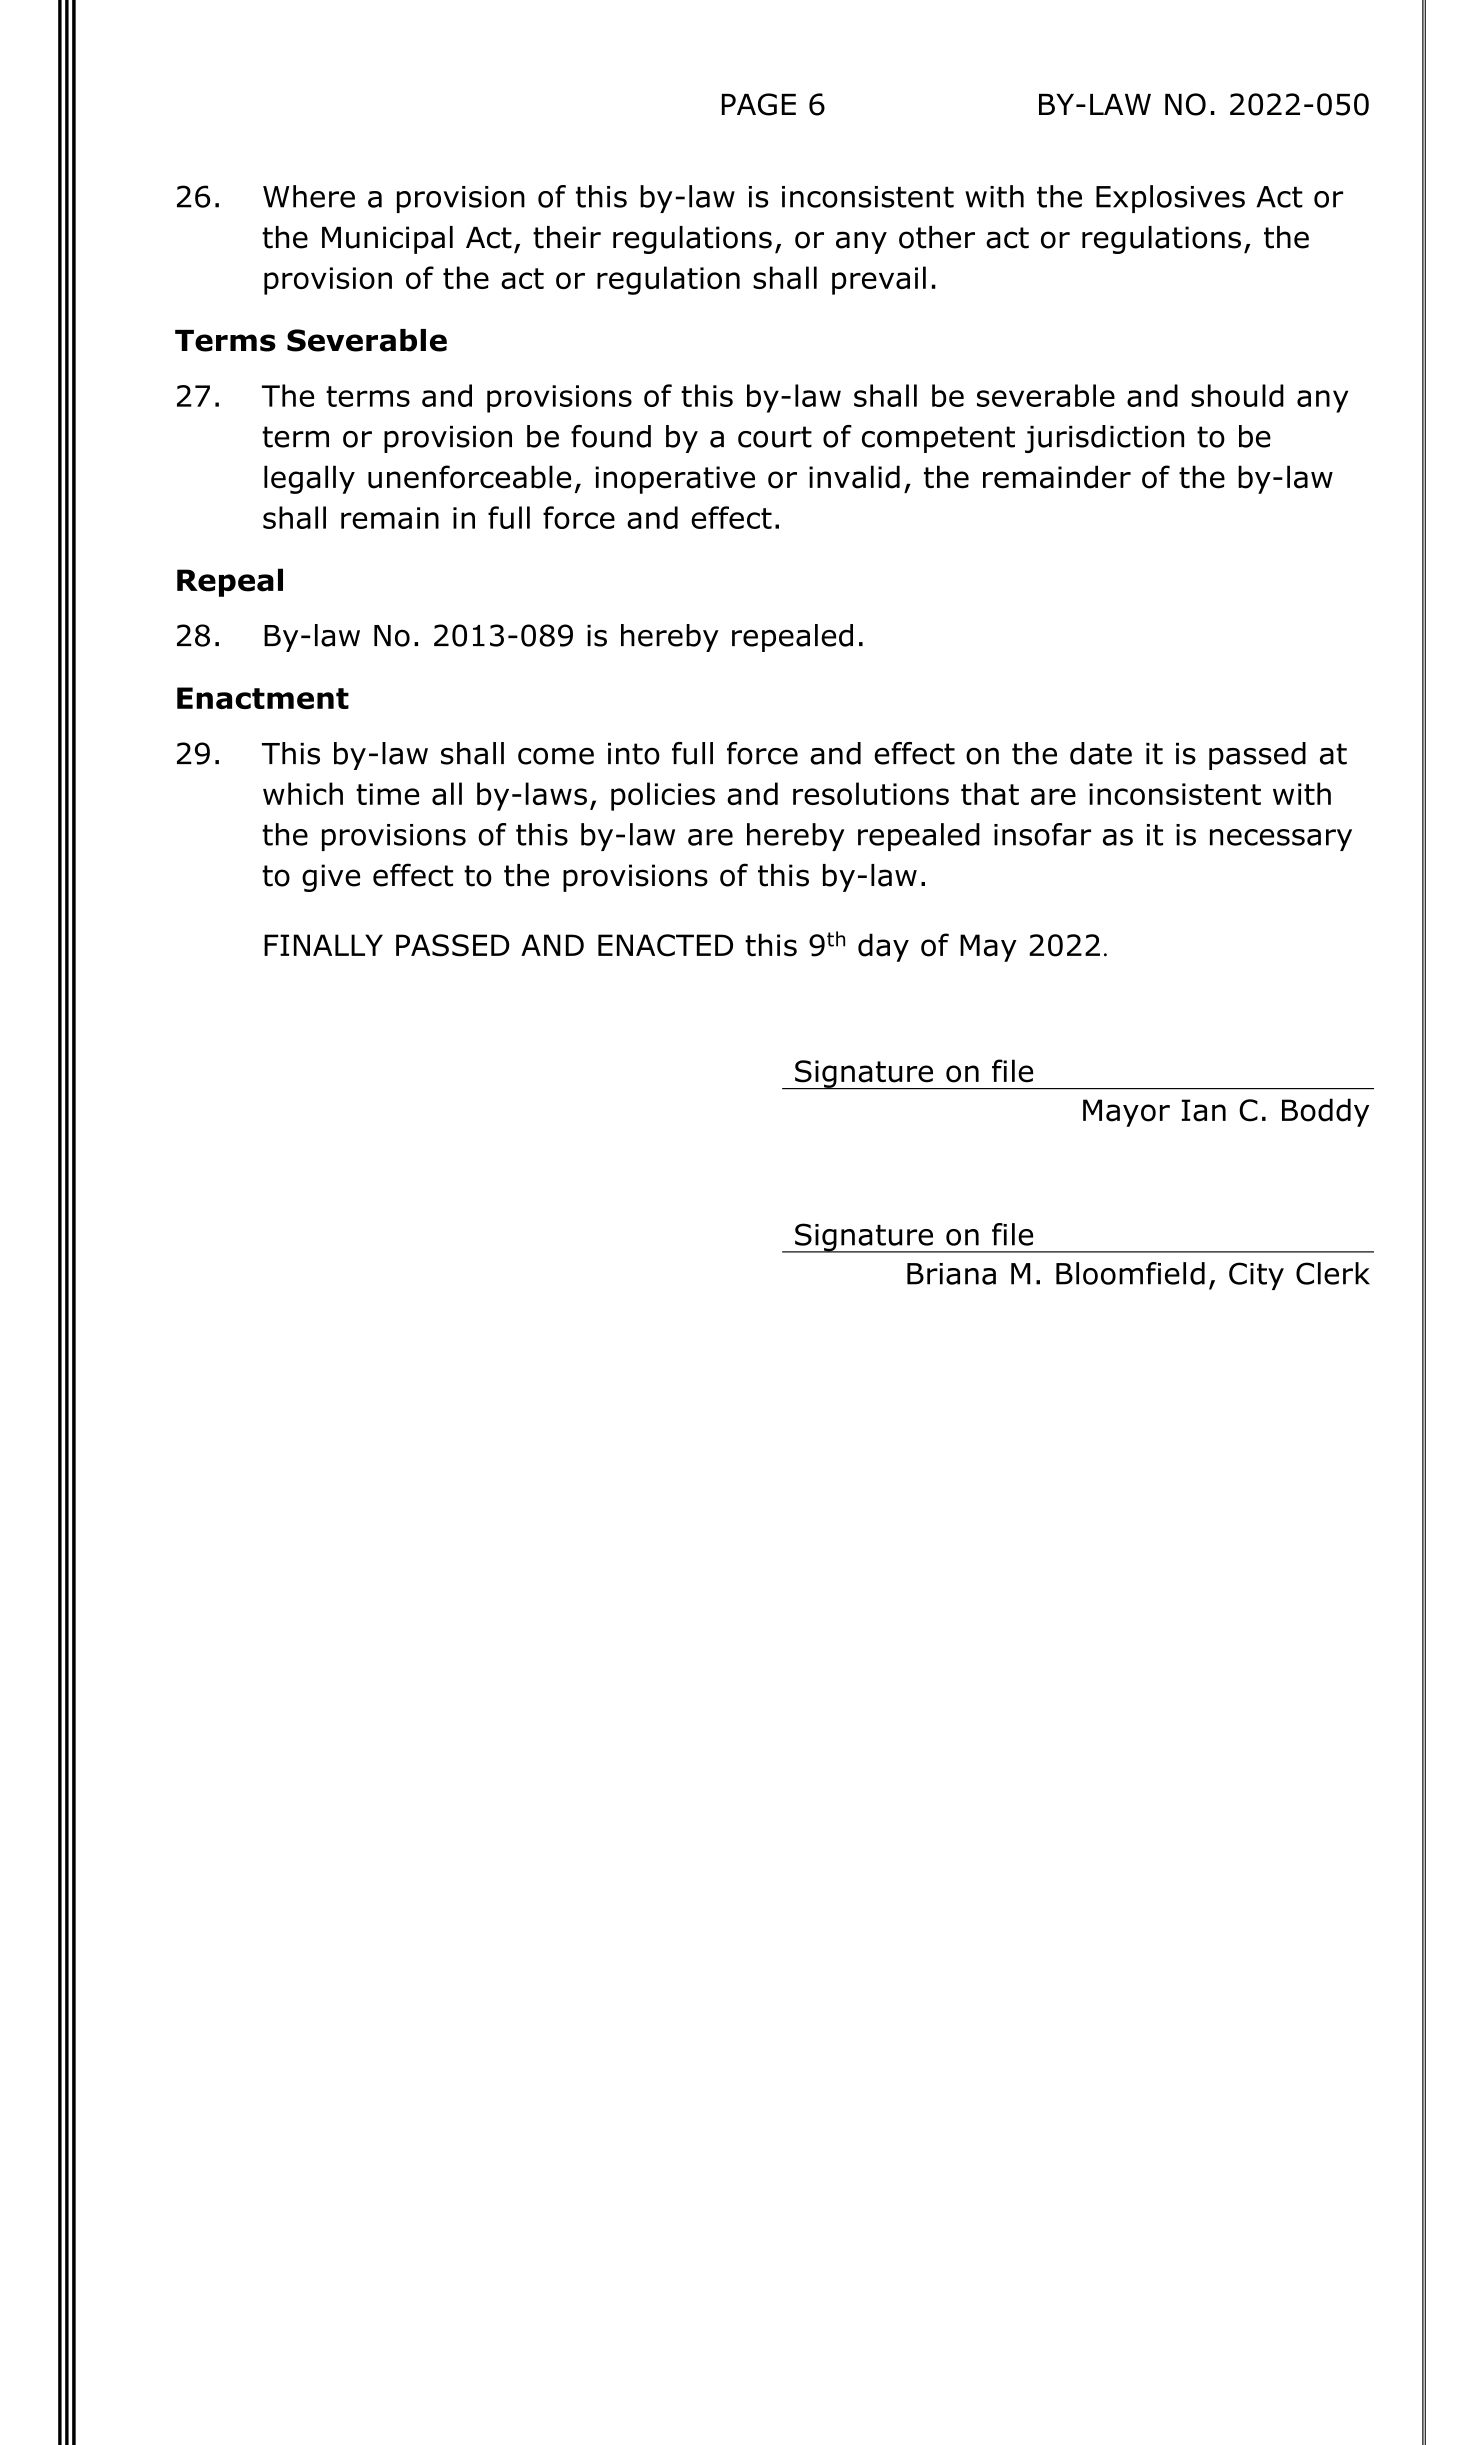 This screenshot has width=1484, height=2445. What do you see at coordinates (309, 479) in the screenshot?
I see `legally` at bounding box center [309, 479].
